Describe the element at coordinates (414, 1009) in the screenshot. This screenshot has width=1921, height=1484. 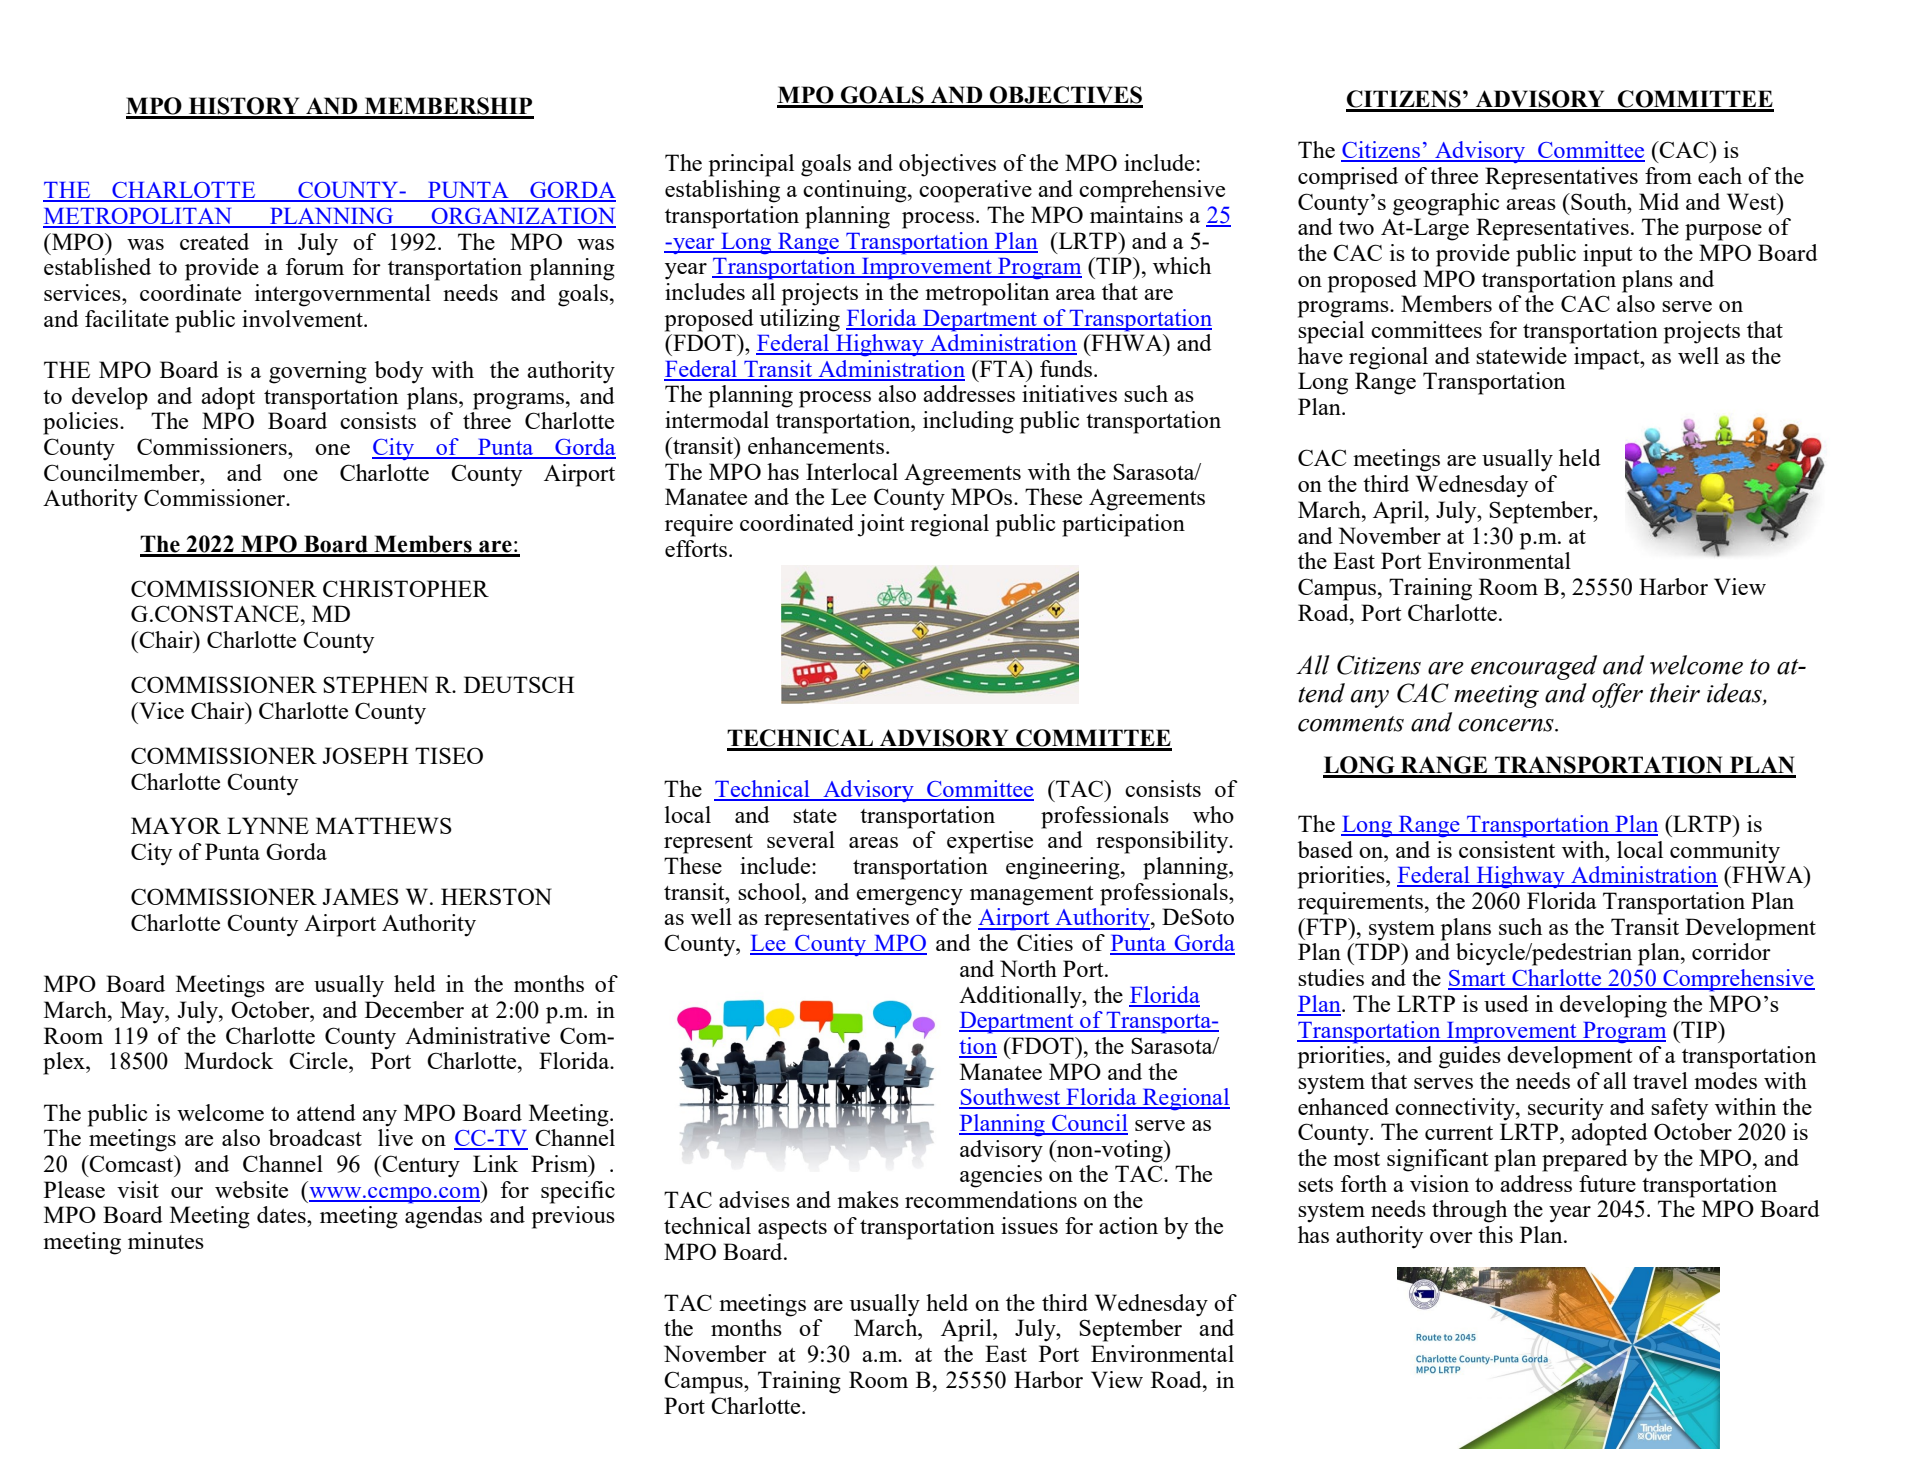
I see `December` at that location.
